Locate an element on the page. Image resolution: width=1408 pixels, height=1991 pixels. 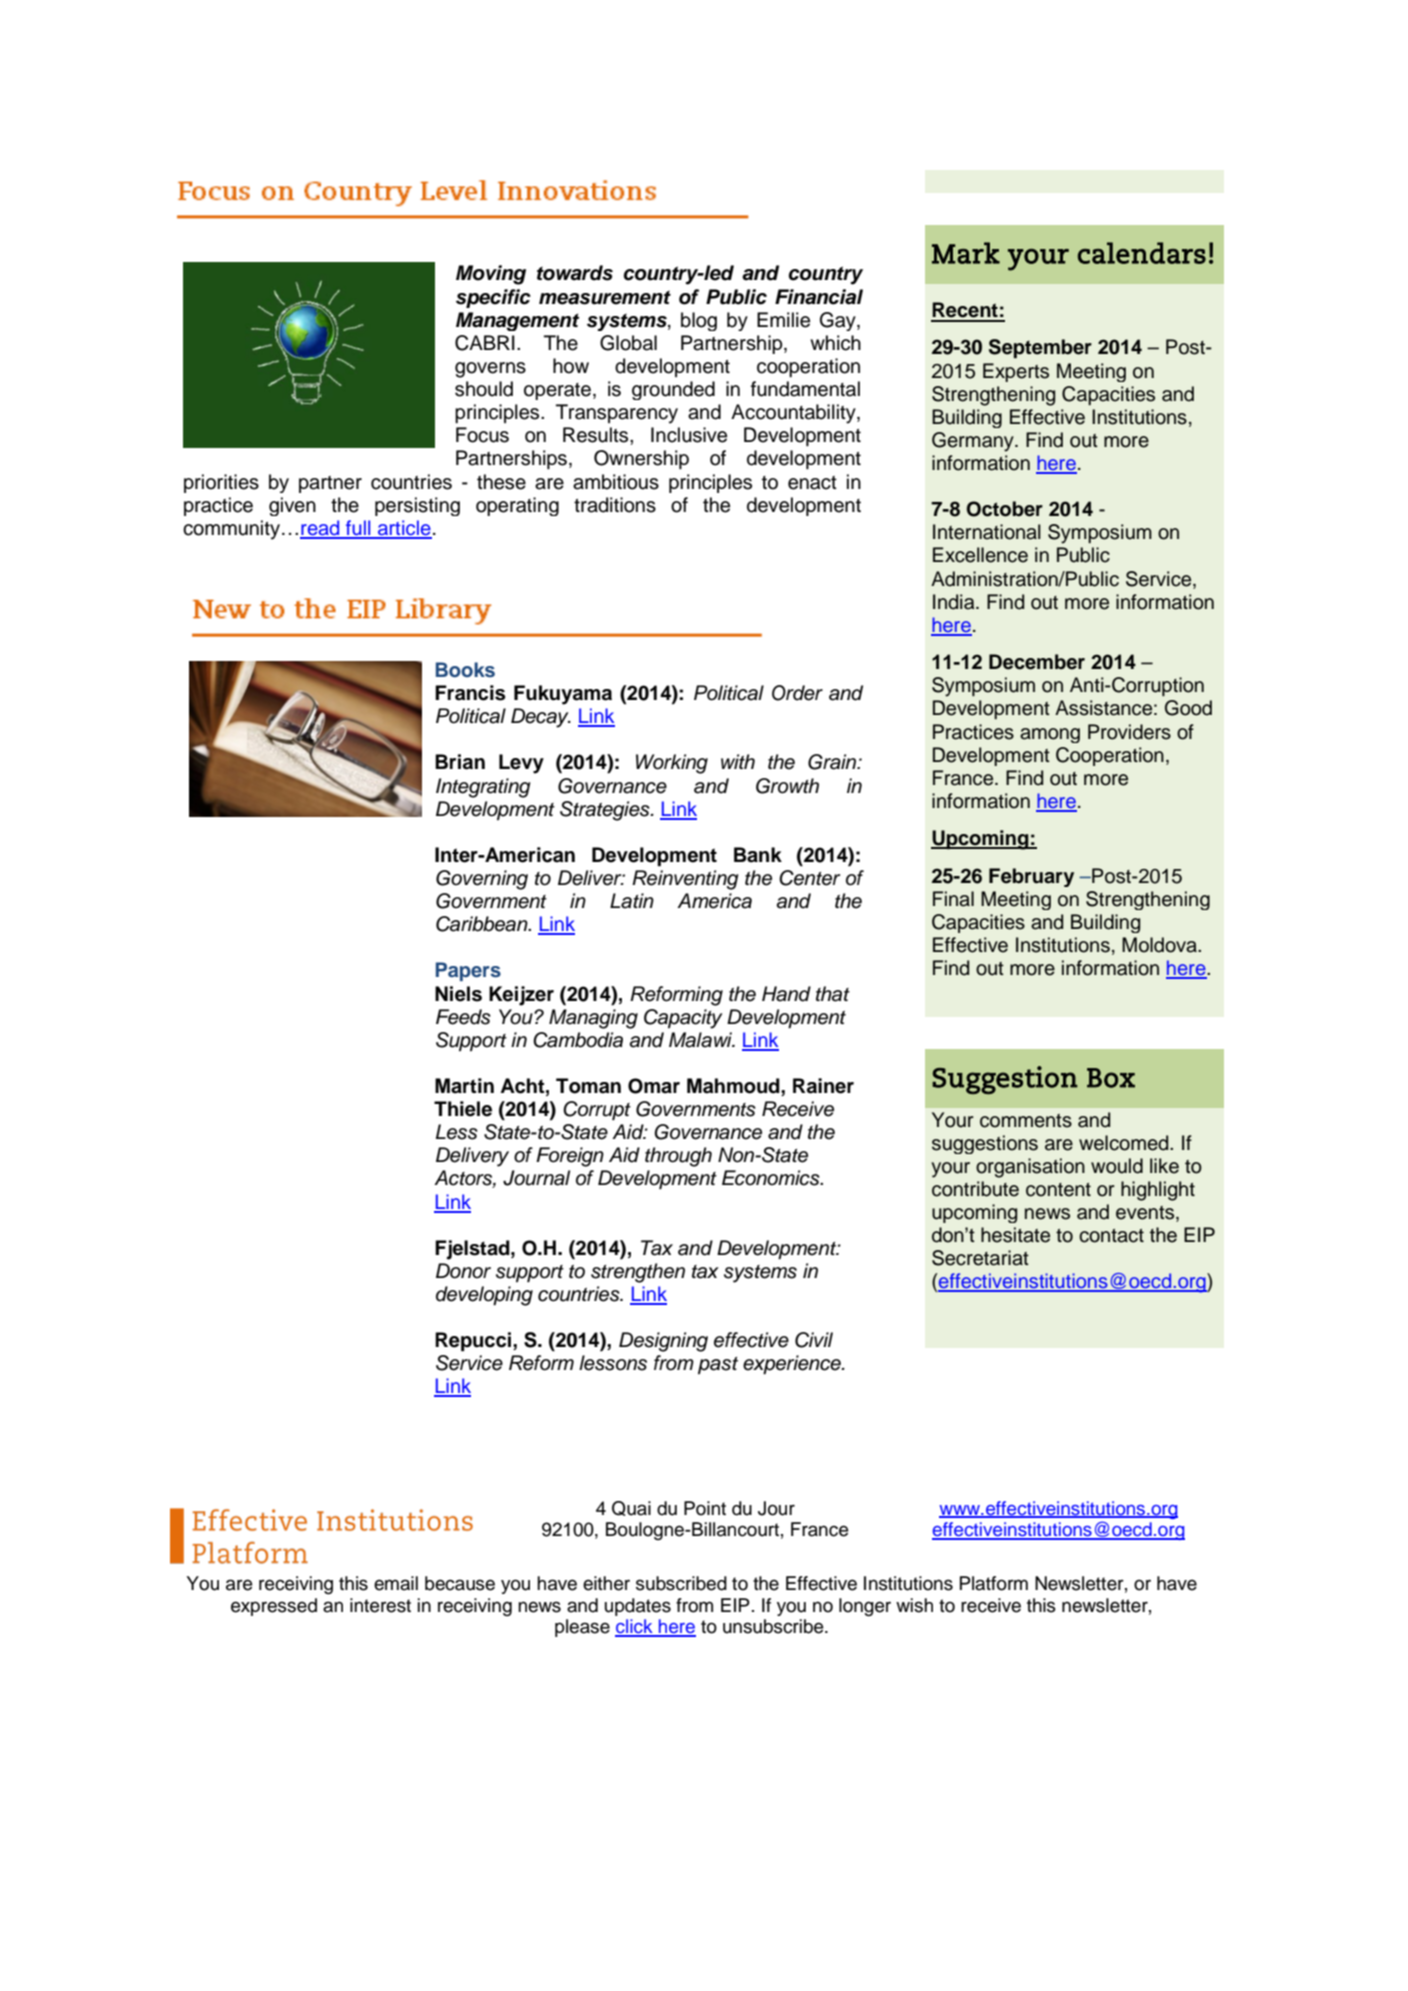
Papers is located at coordinates (468, 971).
